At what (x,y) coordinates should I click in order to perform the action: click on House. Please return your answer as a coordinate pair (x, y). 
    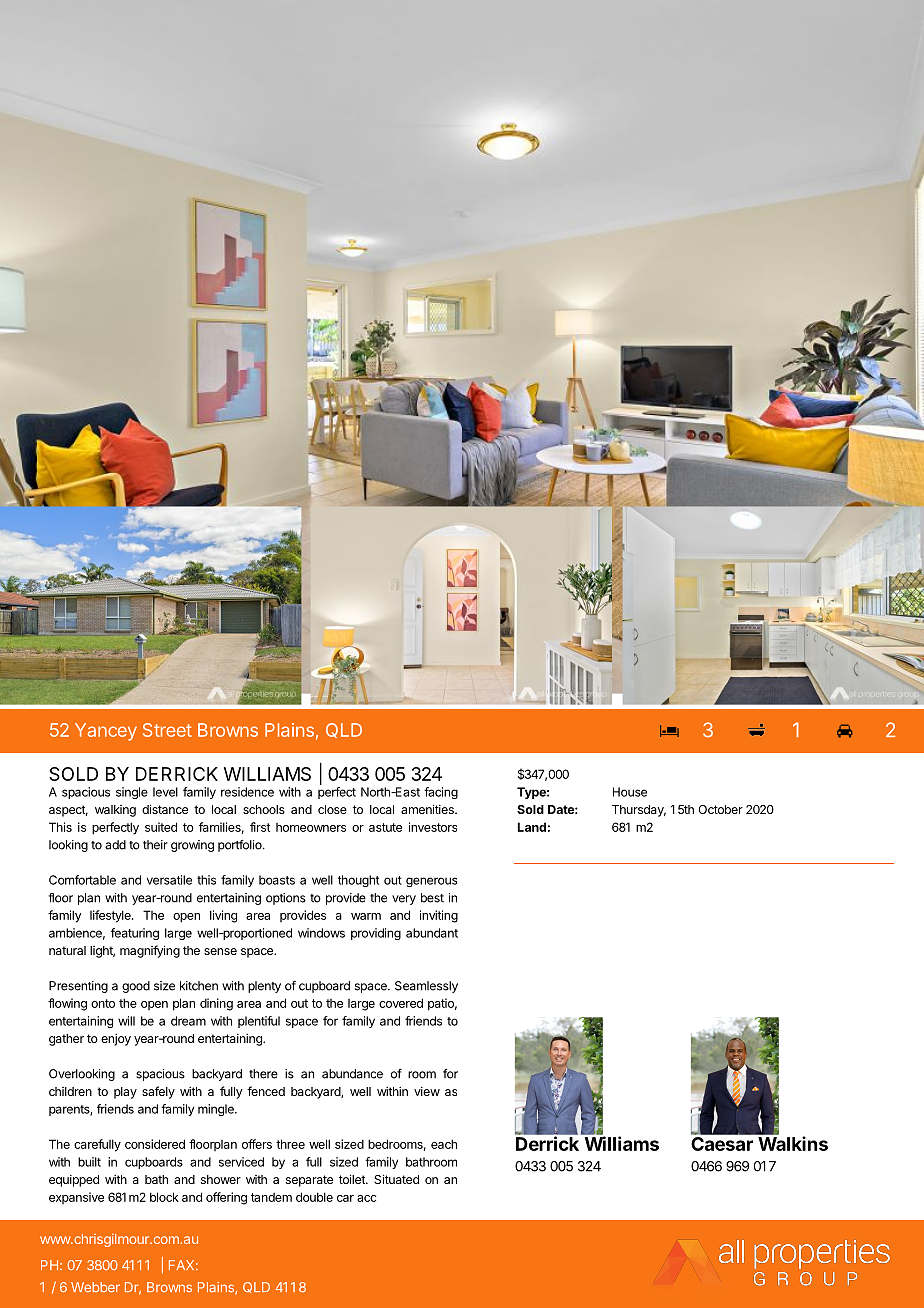
    Looking at the image, I should click on (630, 792).
